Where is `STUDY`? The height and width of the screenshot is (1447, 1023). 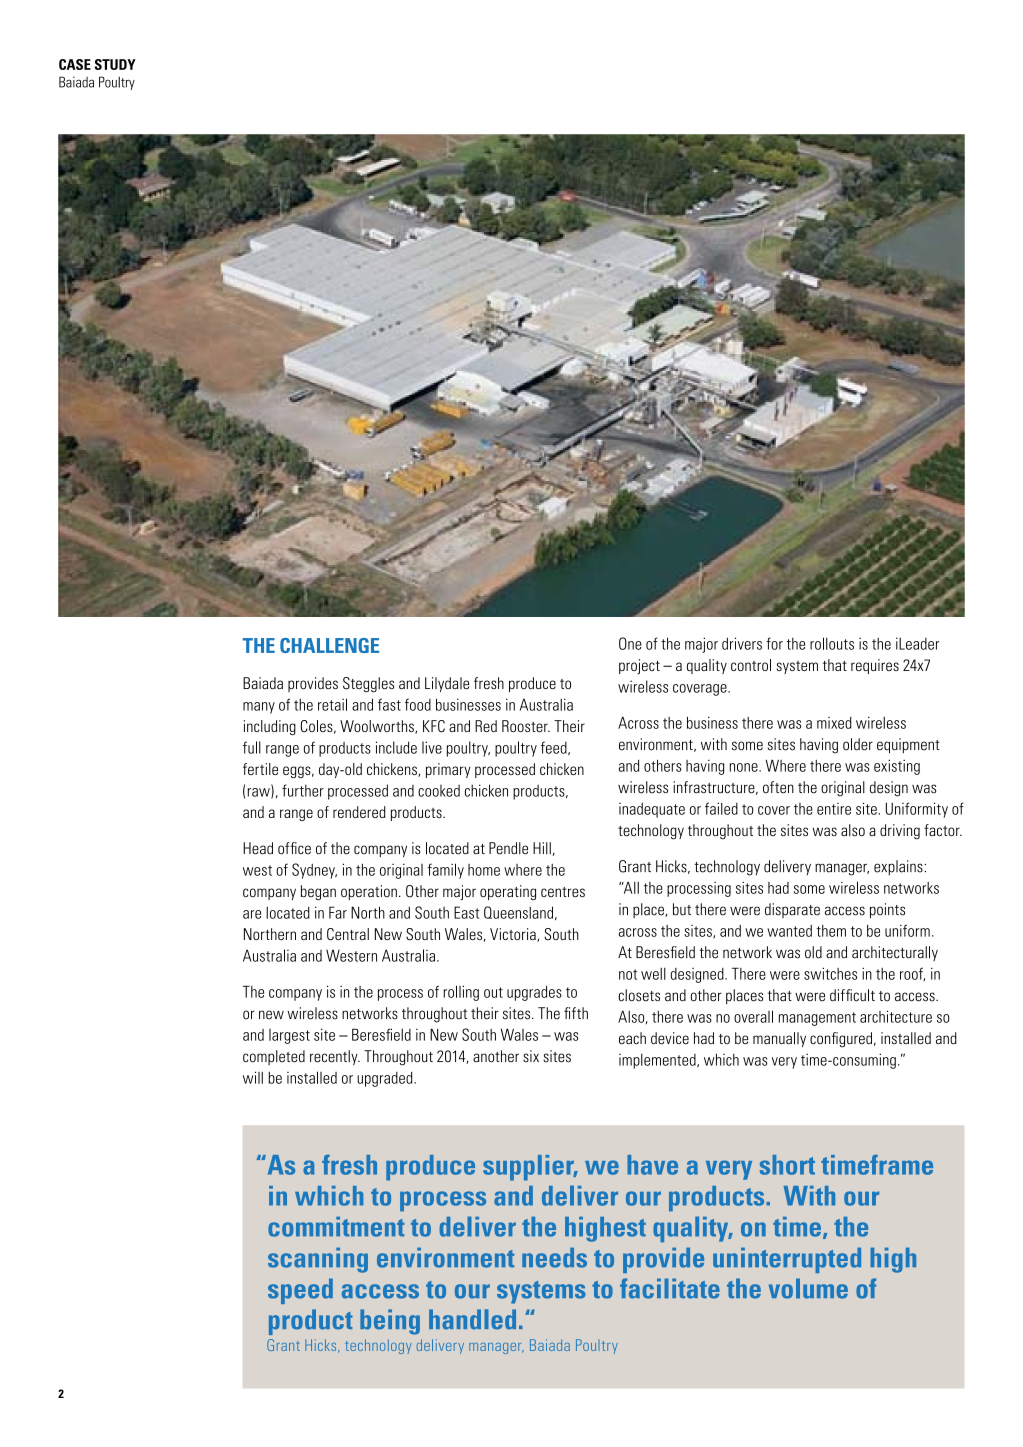
STUDY is located at coordinates (115, 64).
